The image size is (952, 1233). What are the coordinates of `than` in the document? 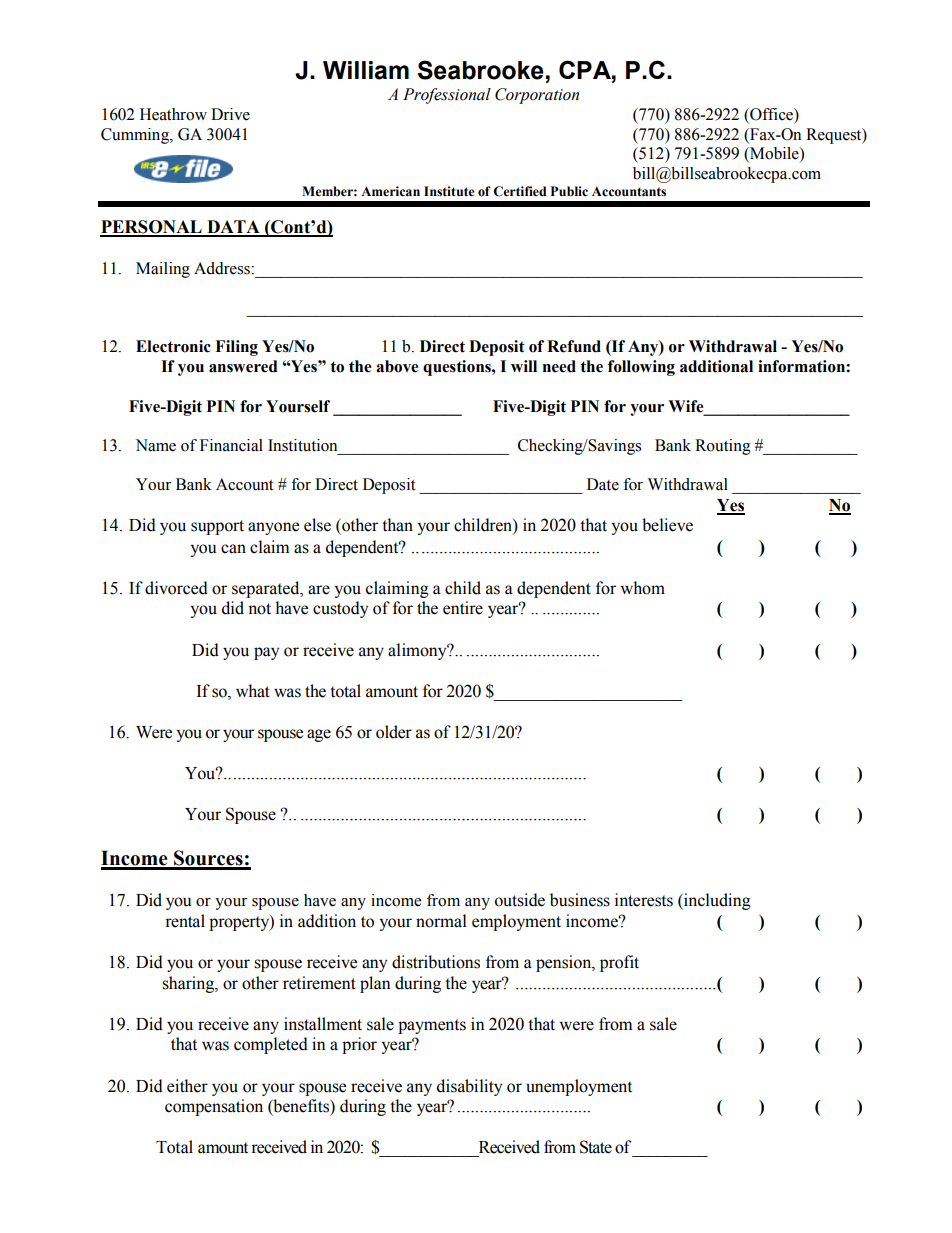 It's located at (397, 525).
